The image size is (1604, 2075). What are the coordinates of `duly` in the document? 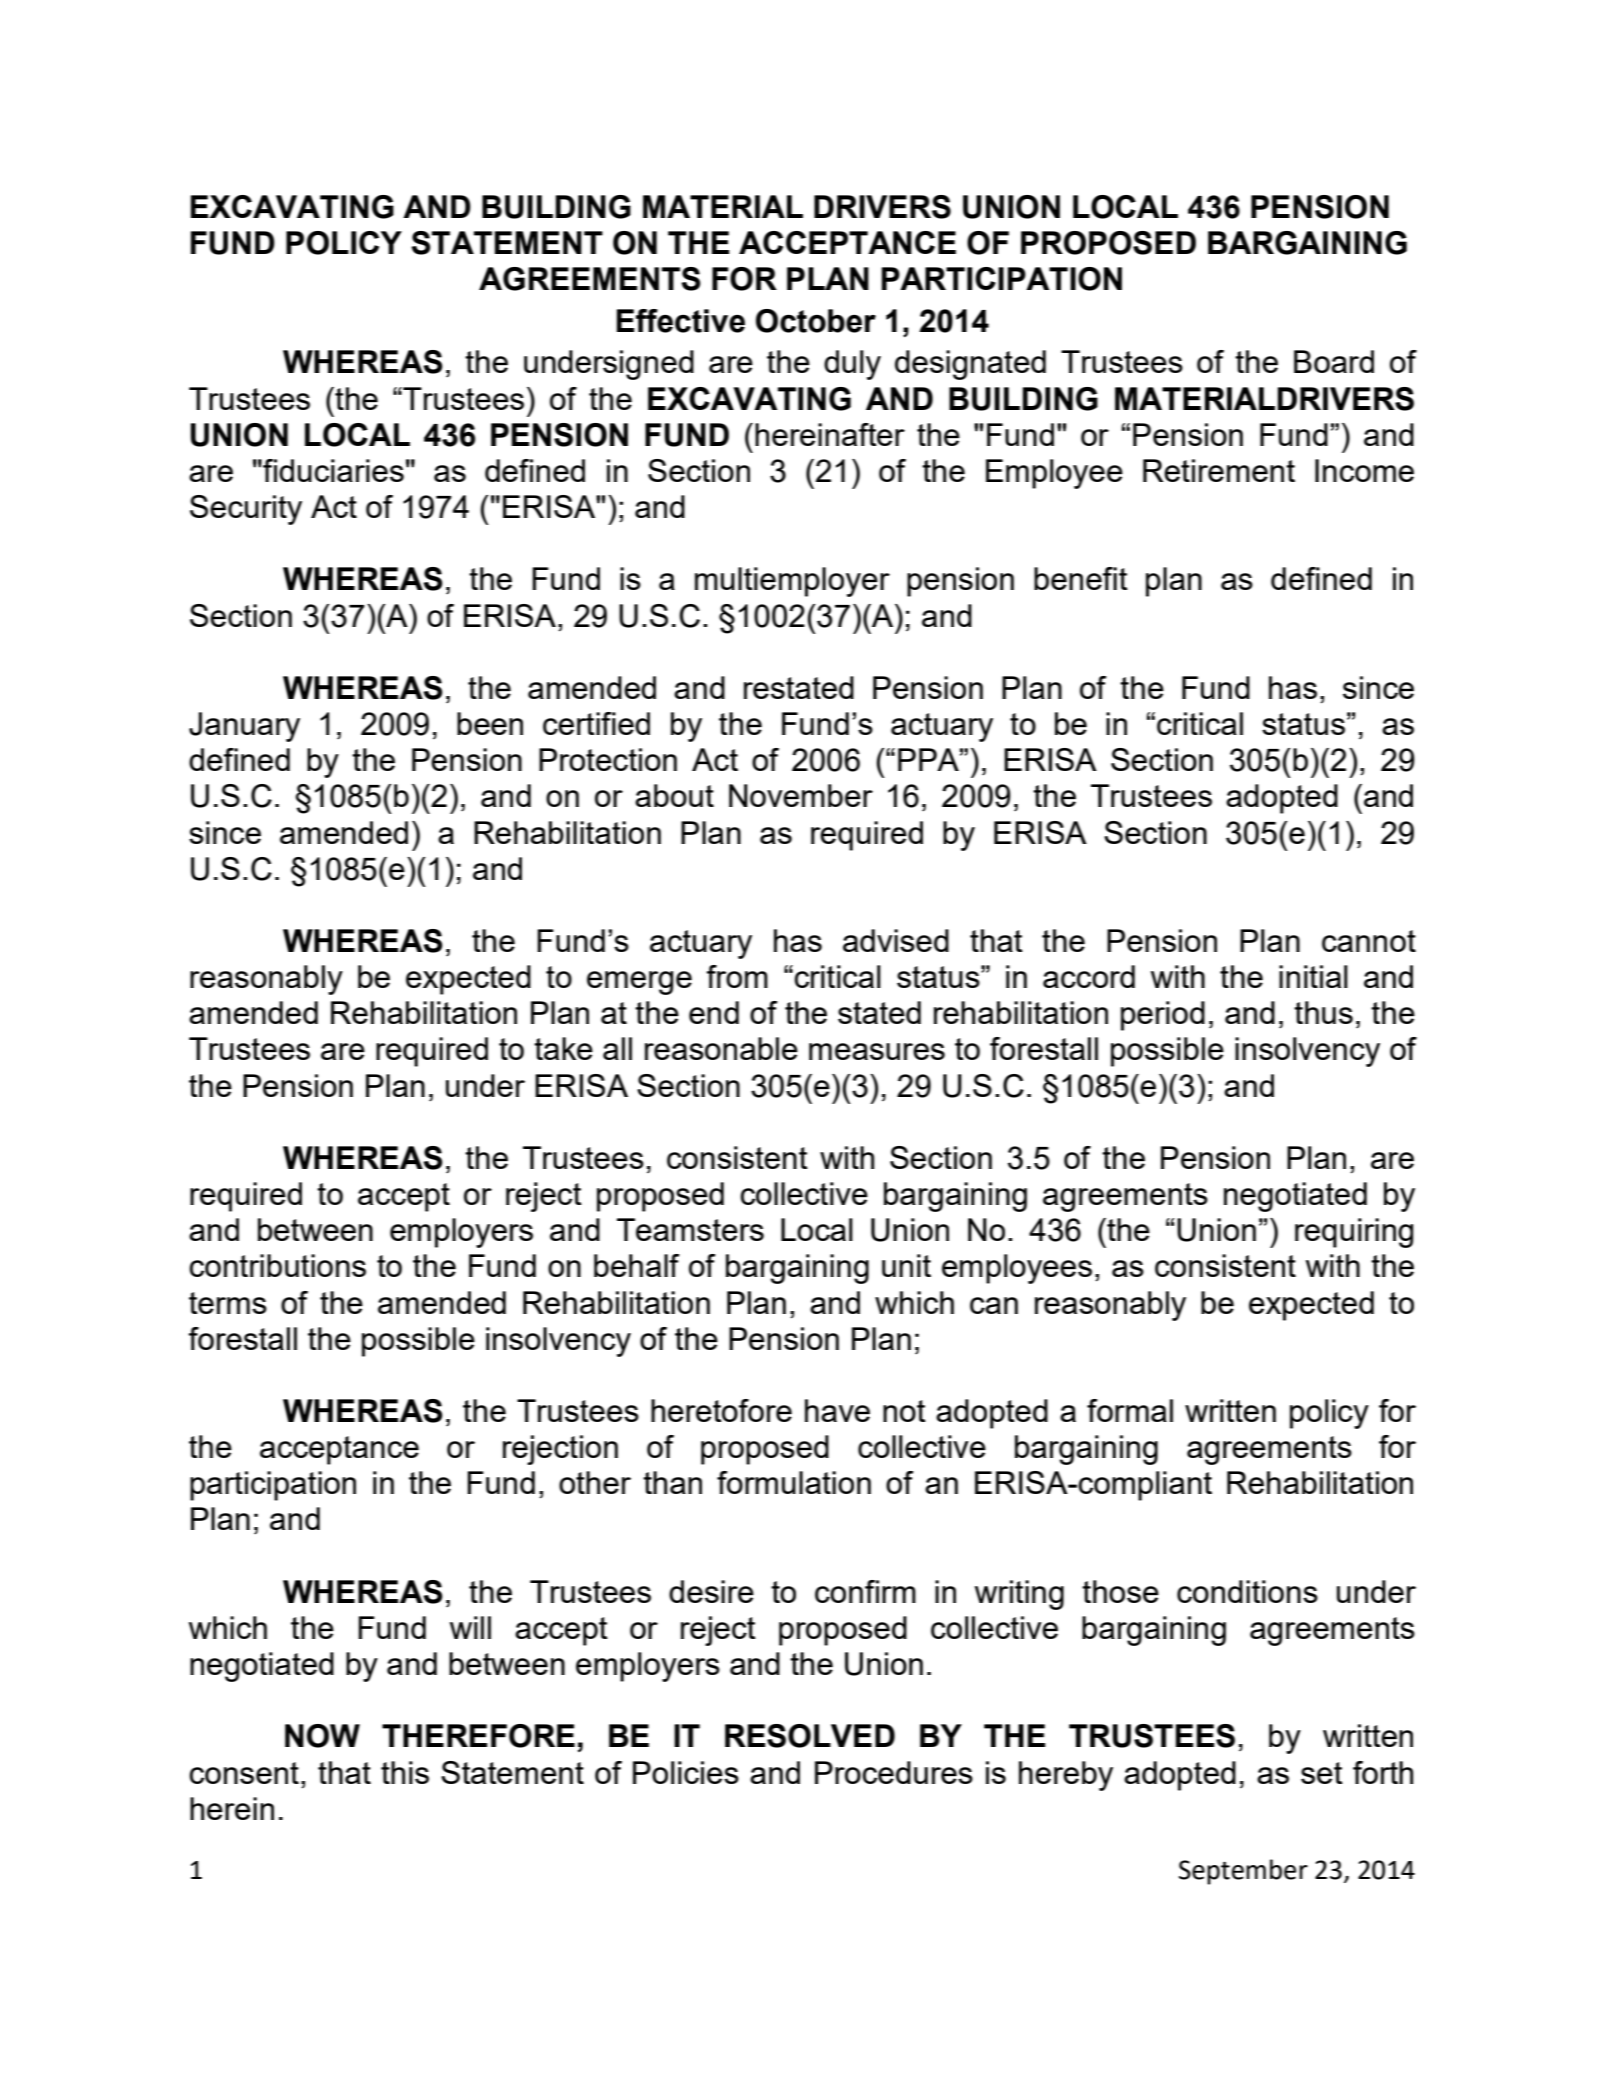 It's located at (852, 365).
